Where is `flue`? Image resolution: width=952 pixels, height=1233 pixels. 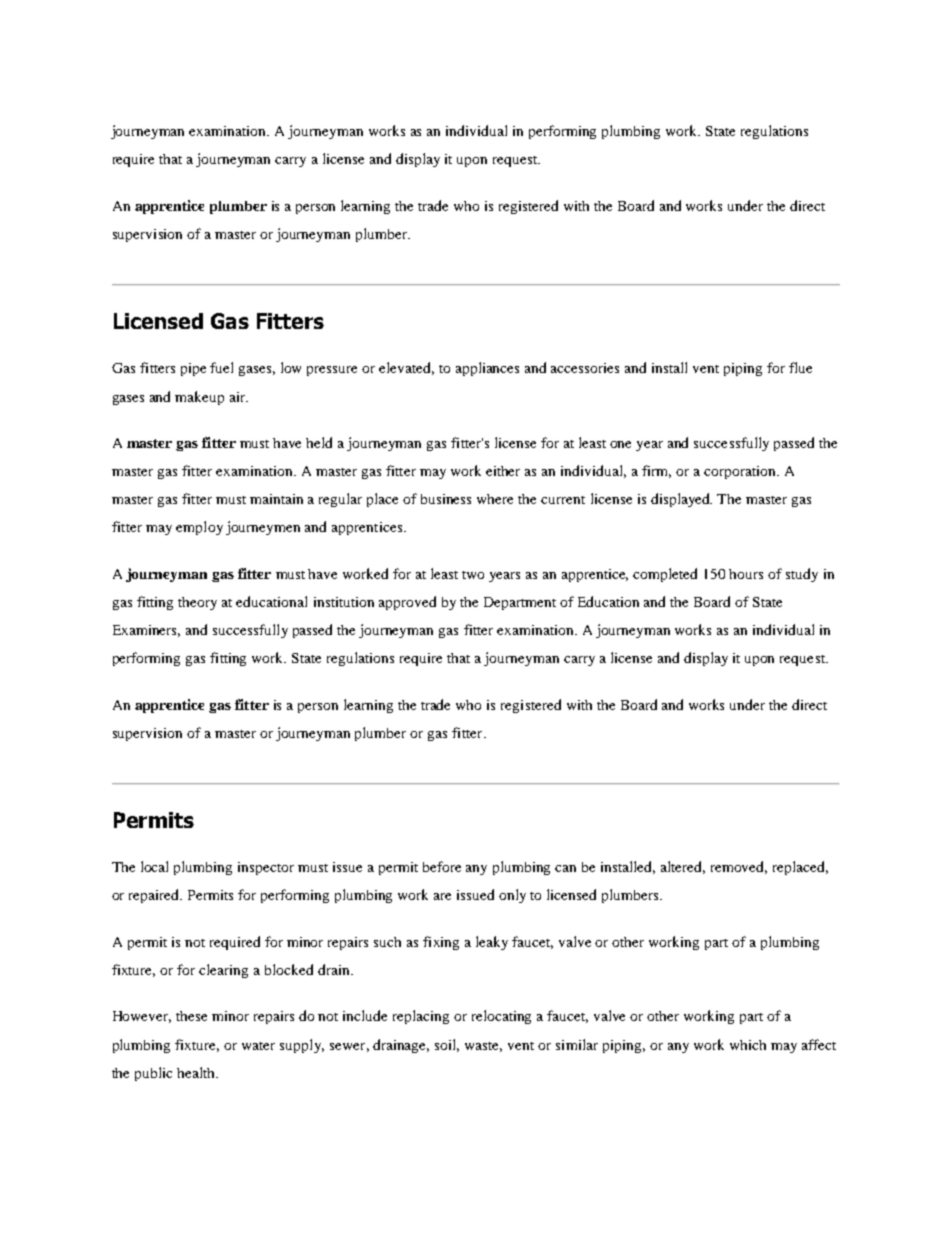
flue is located at coordinates (800, 367).
